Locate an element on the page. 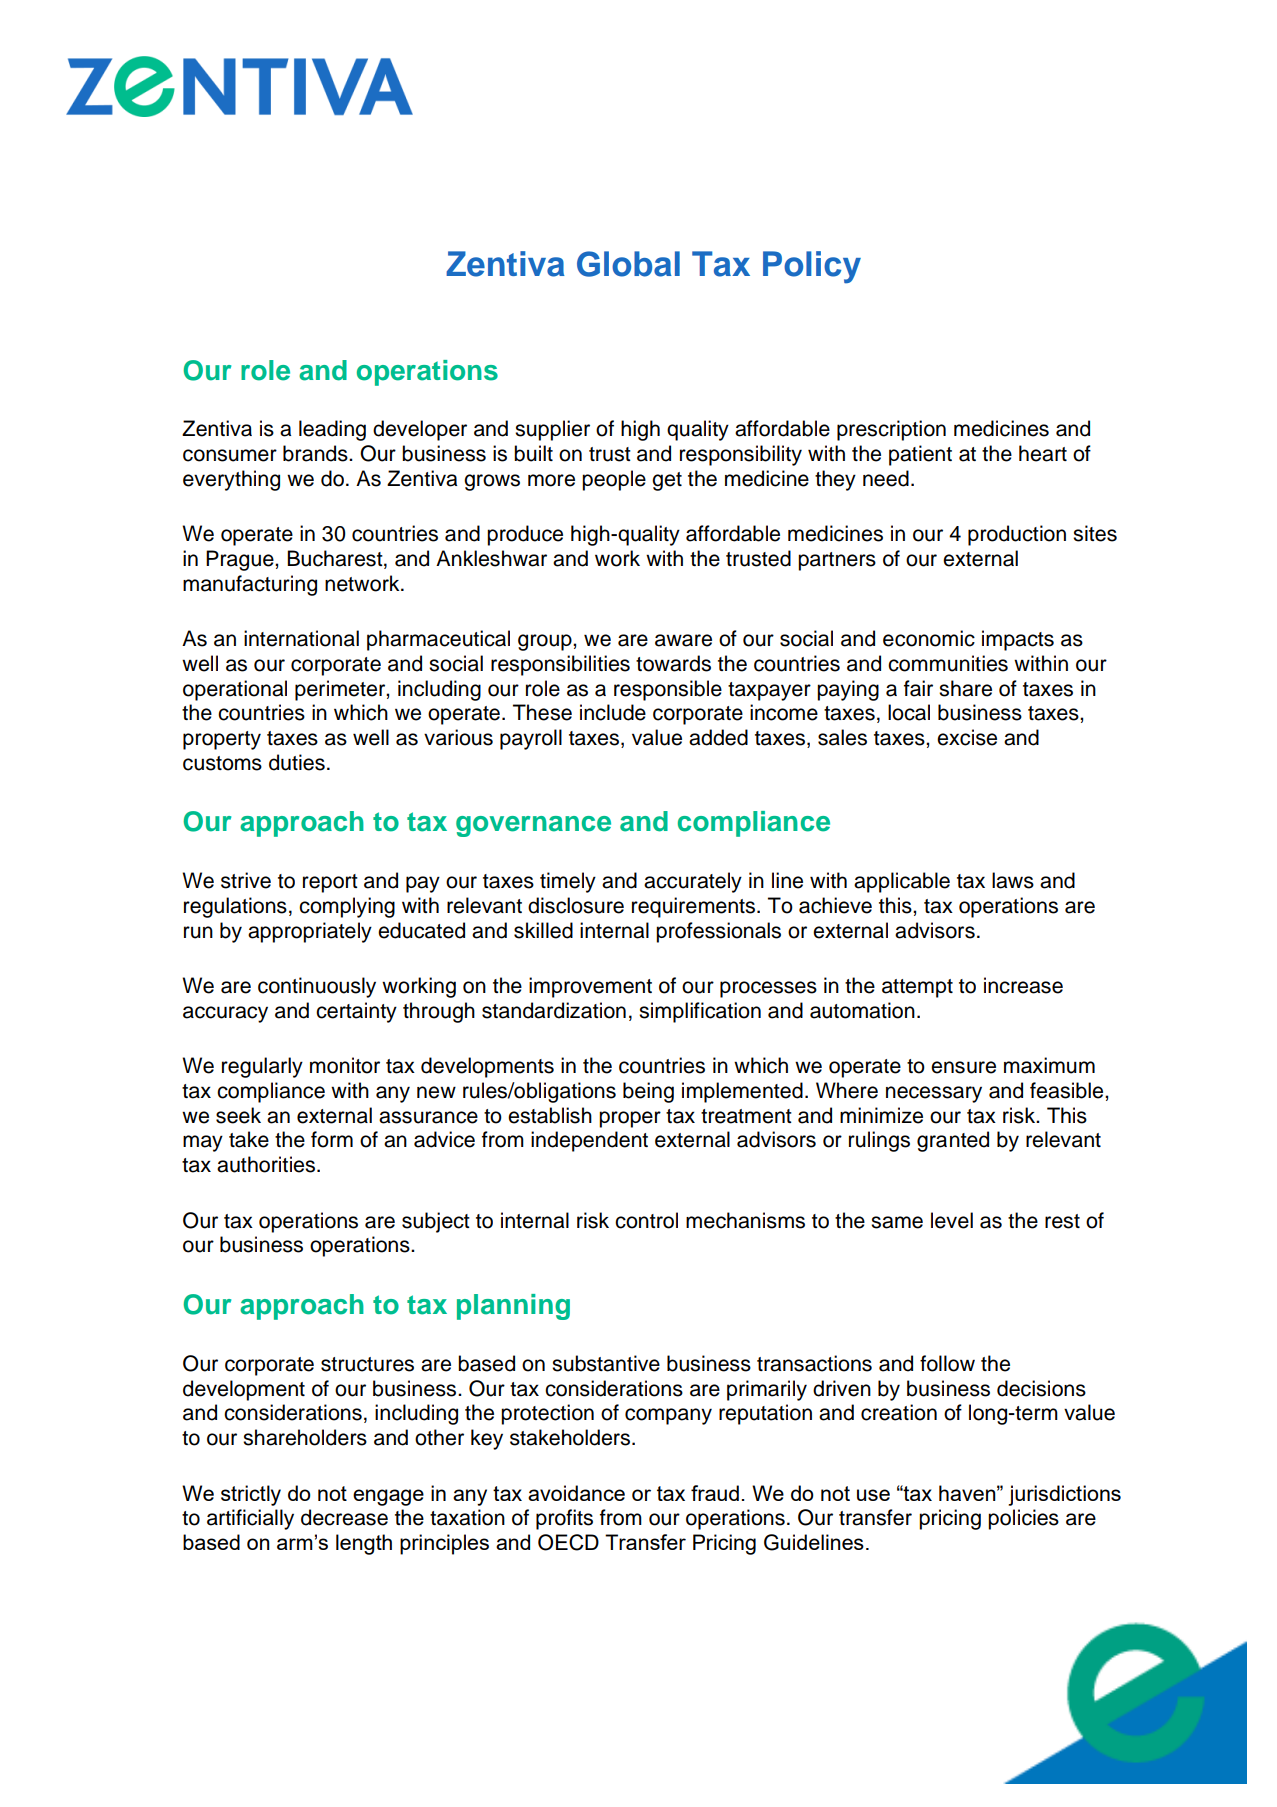 The width and height of the document is (1277, 1807). decrease is located at coordinates (344, 1517).
